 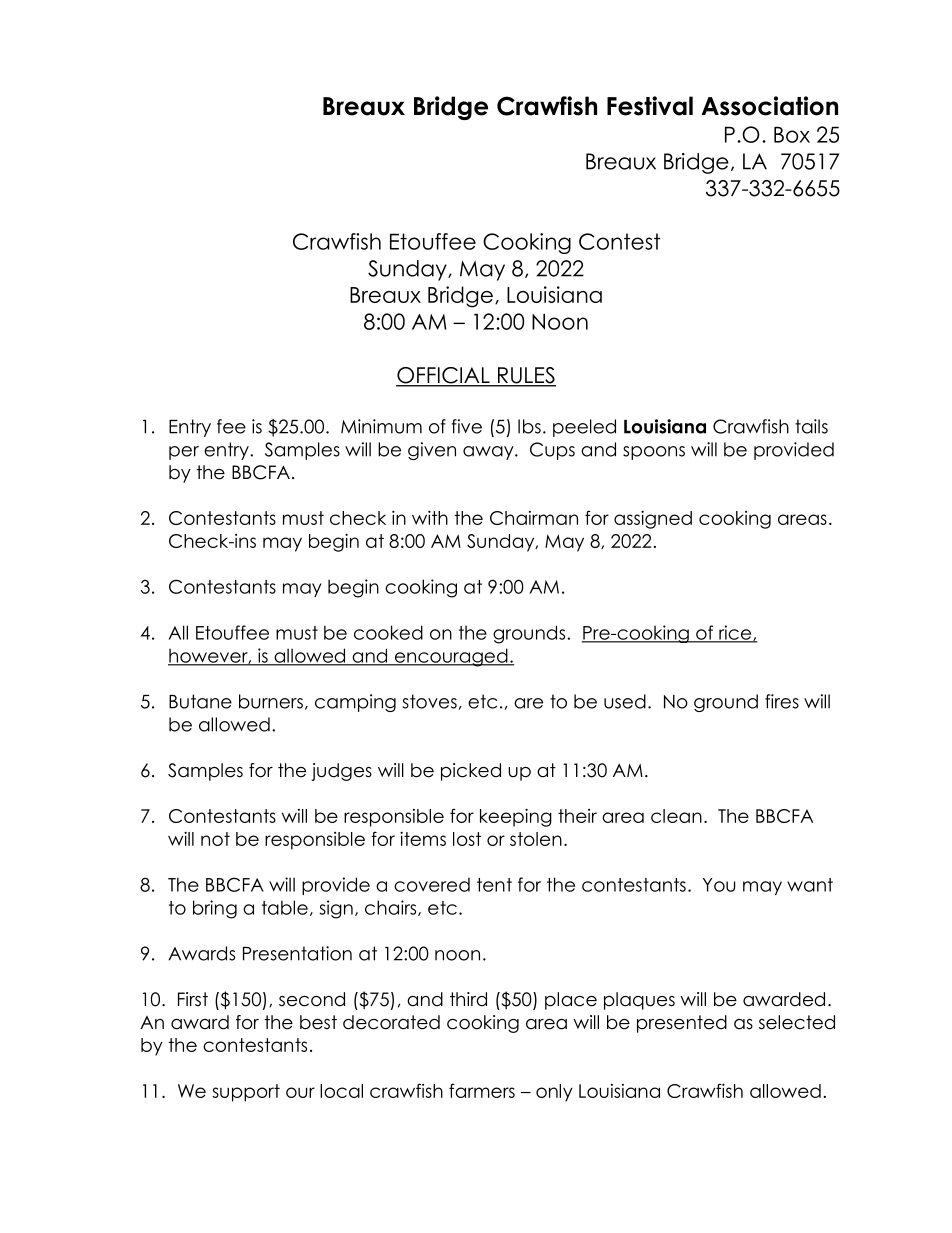 What do you see at coordinates (471, 772) in the document?
I see `picked` at bounding box center [471, 772].
